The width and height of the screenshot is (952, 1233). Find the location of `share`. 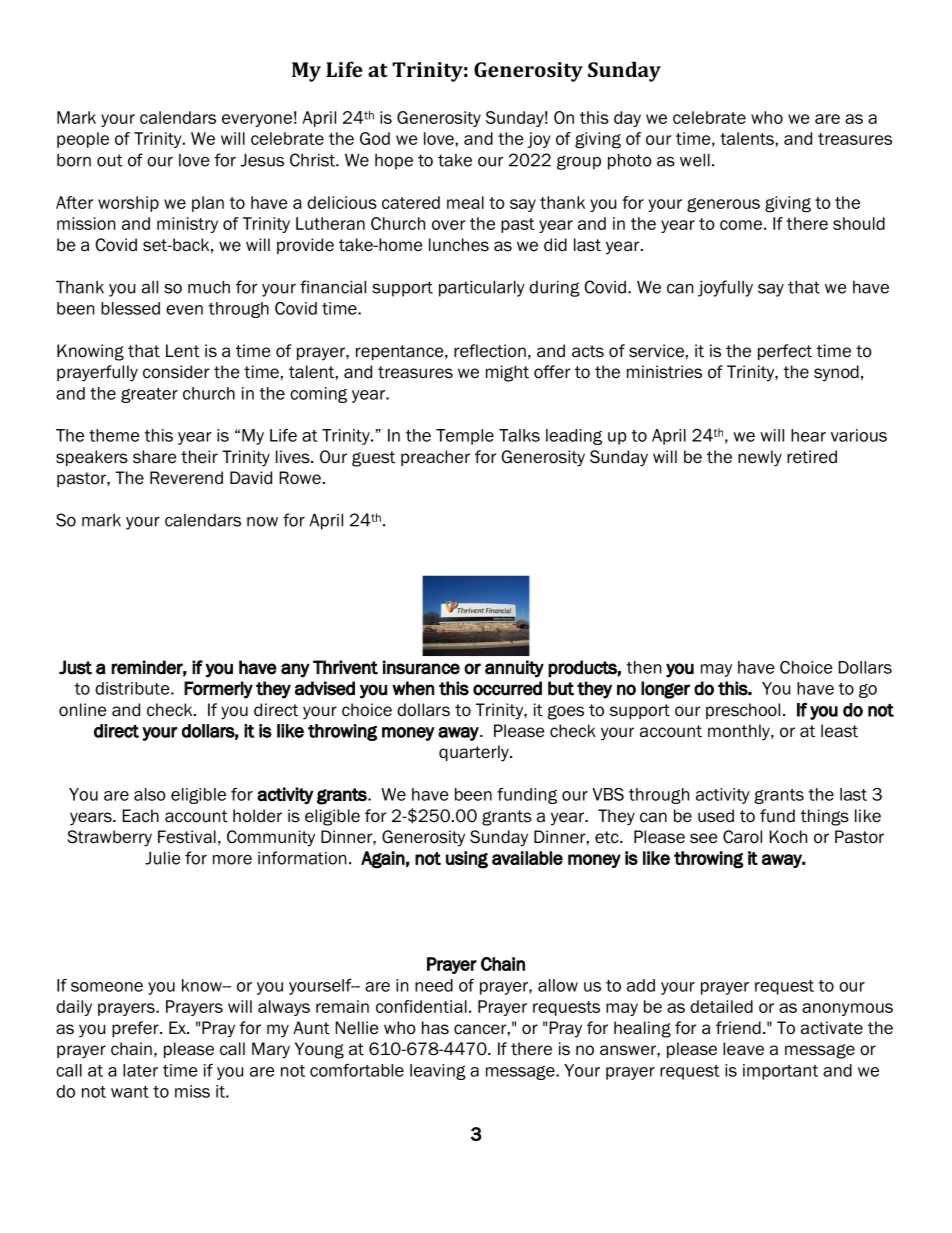

share is located at coordinates (154, 457).
